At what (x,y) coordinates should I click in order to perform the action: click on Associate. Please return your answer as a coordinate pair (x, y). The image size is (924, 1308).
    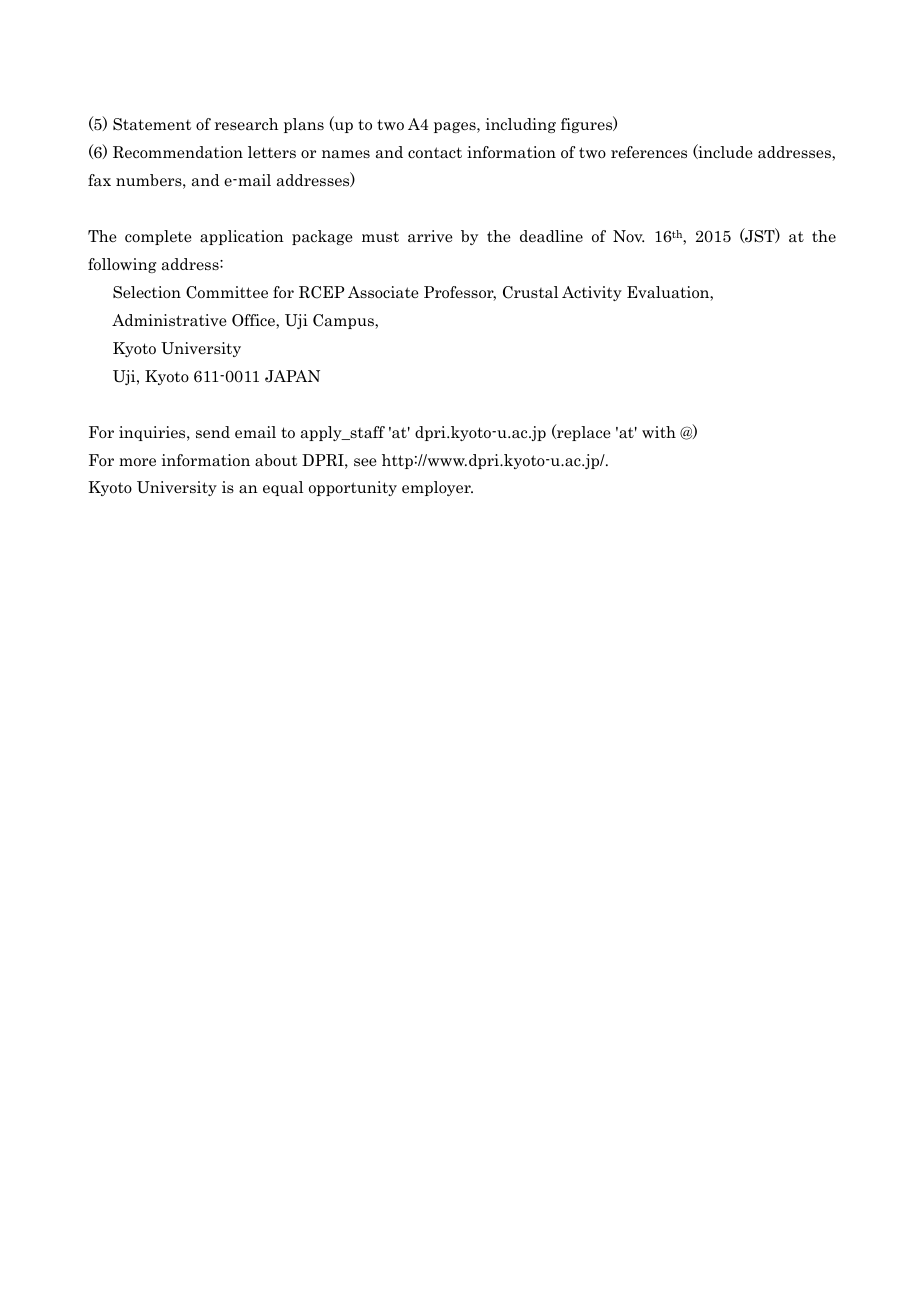
    Looking at the image, I should click on (383, 292).
